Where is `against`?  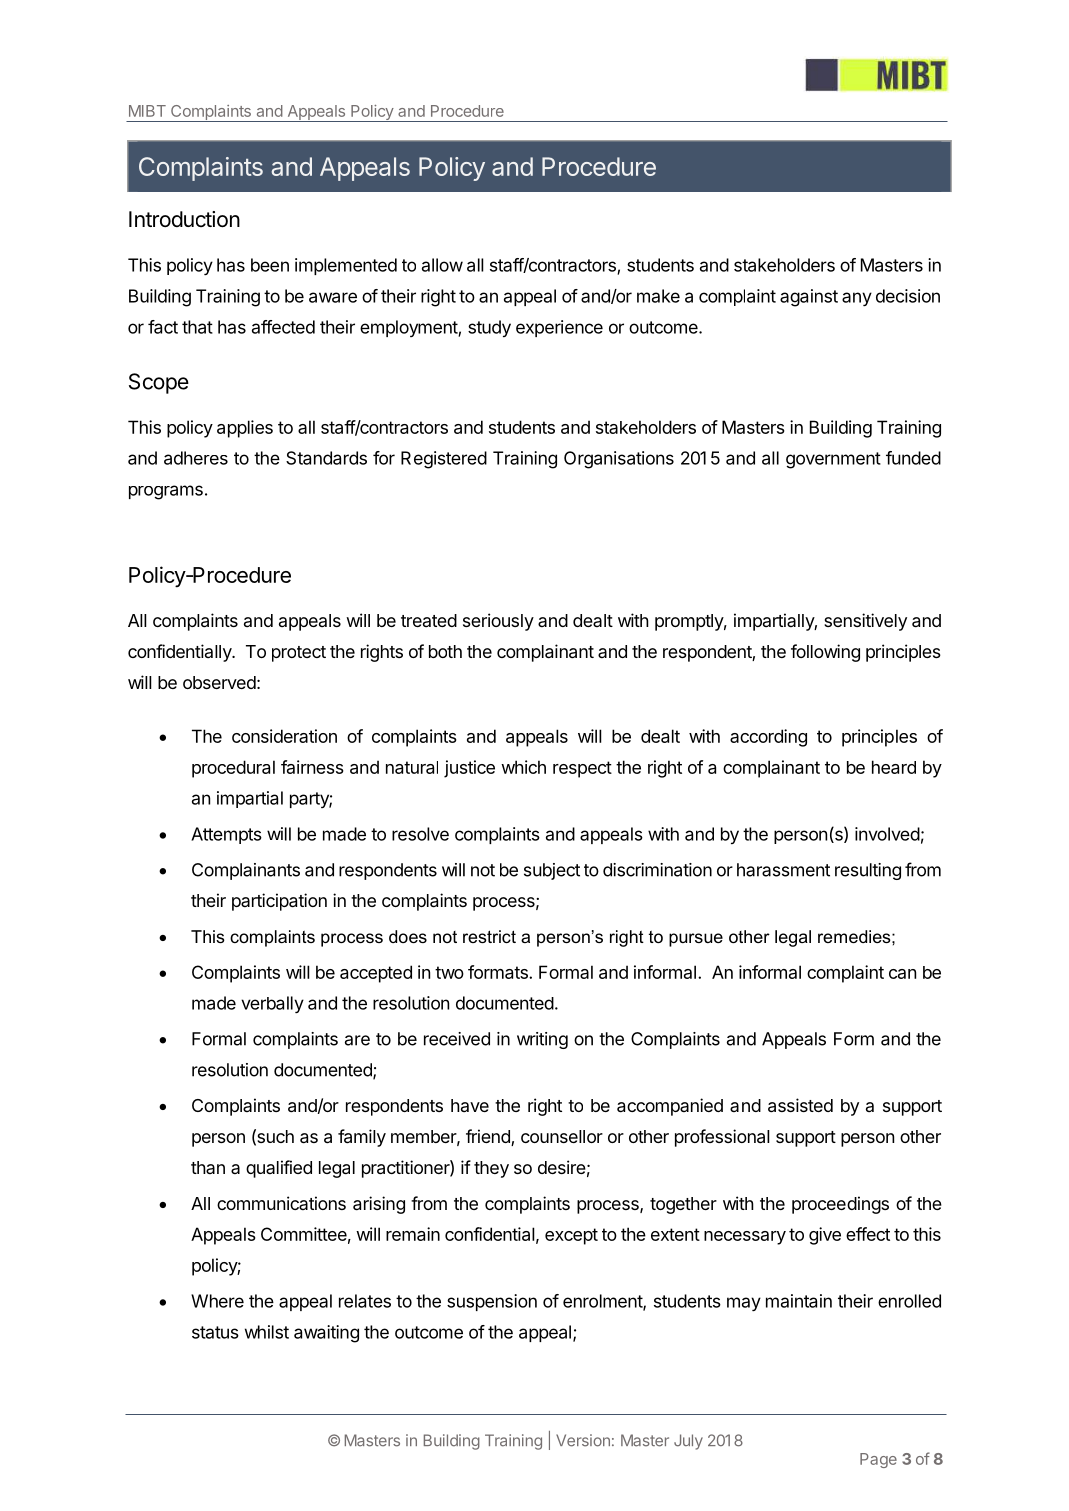 against is located at coordinates (809, 298).
